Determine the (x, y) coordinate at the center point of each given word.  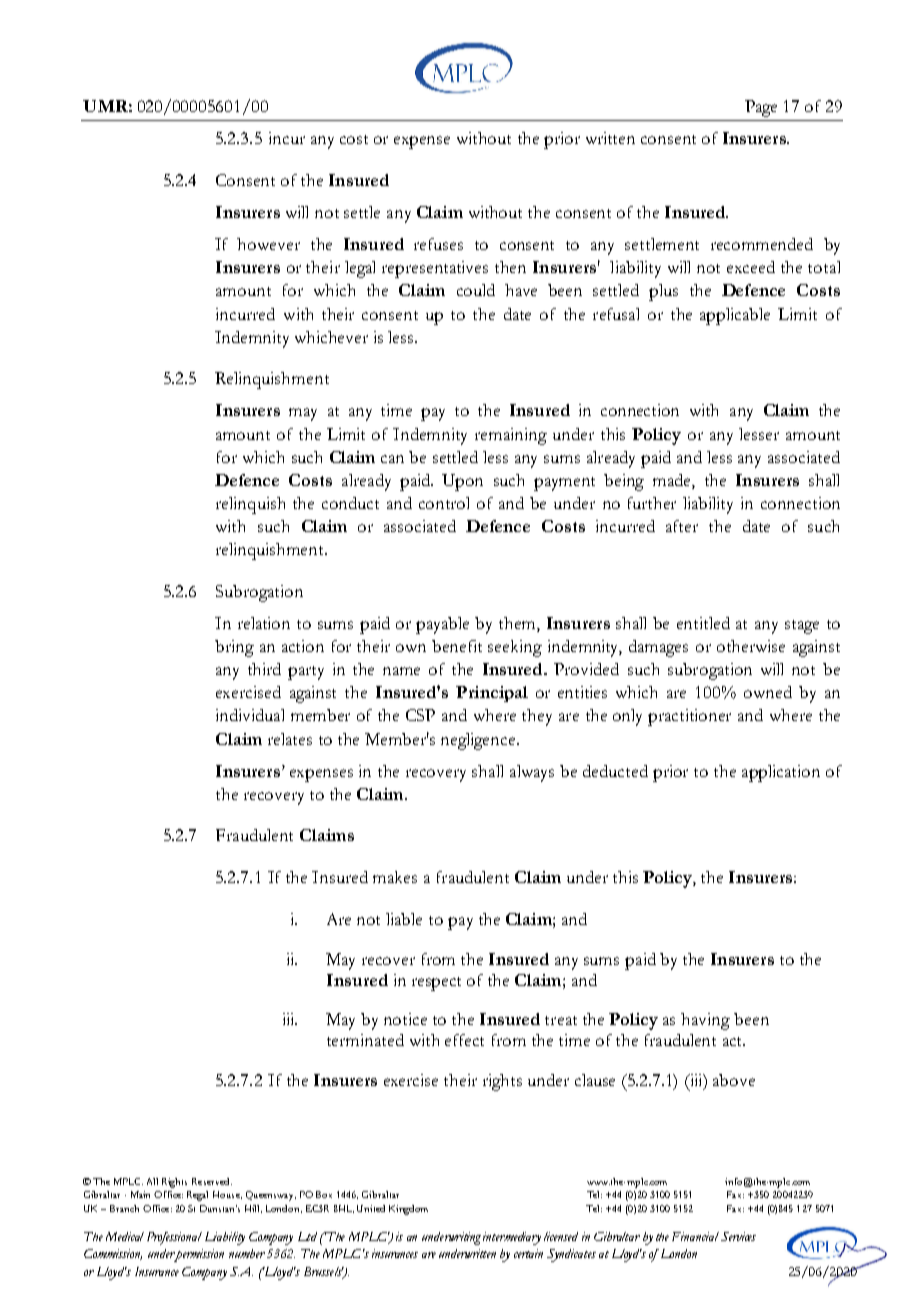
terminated (365, 1040)
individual (250, 715)
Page (761, 108)
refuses (438, 244)
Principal (492, 694)
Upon (462, 482)
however (268, 244)
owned (768, 692)
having (705, 1021)
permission (199, 1255)
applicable (735, 316)
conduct (350, 503)
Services (738, 1236)
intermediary (512, 1238)
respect (436, 984)
